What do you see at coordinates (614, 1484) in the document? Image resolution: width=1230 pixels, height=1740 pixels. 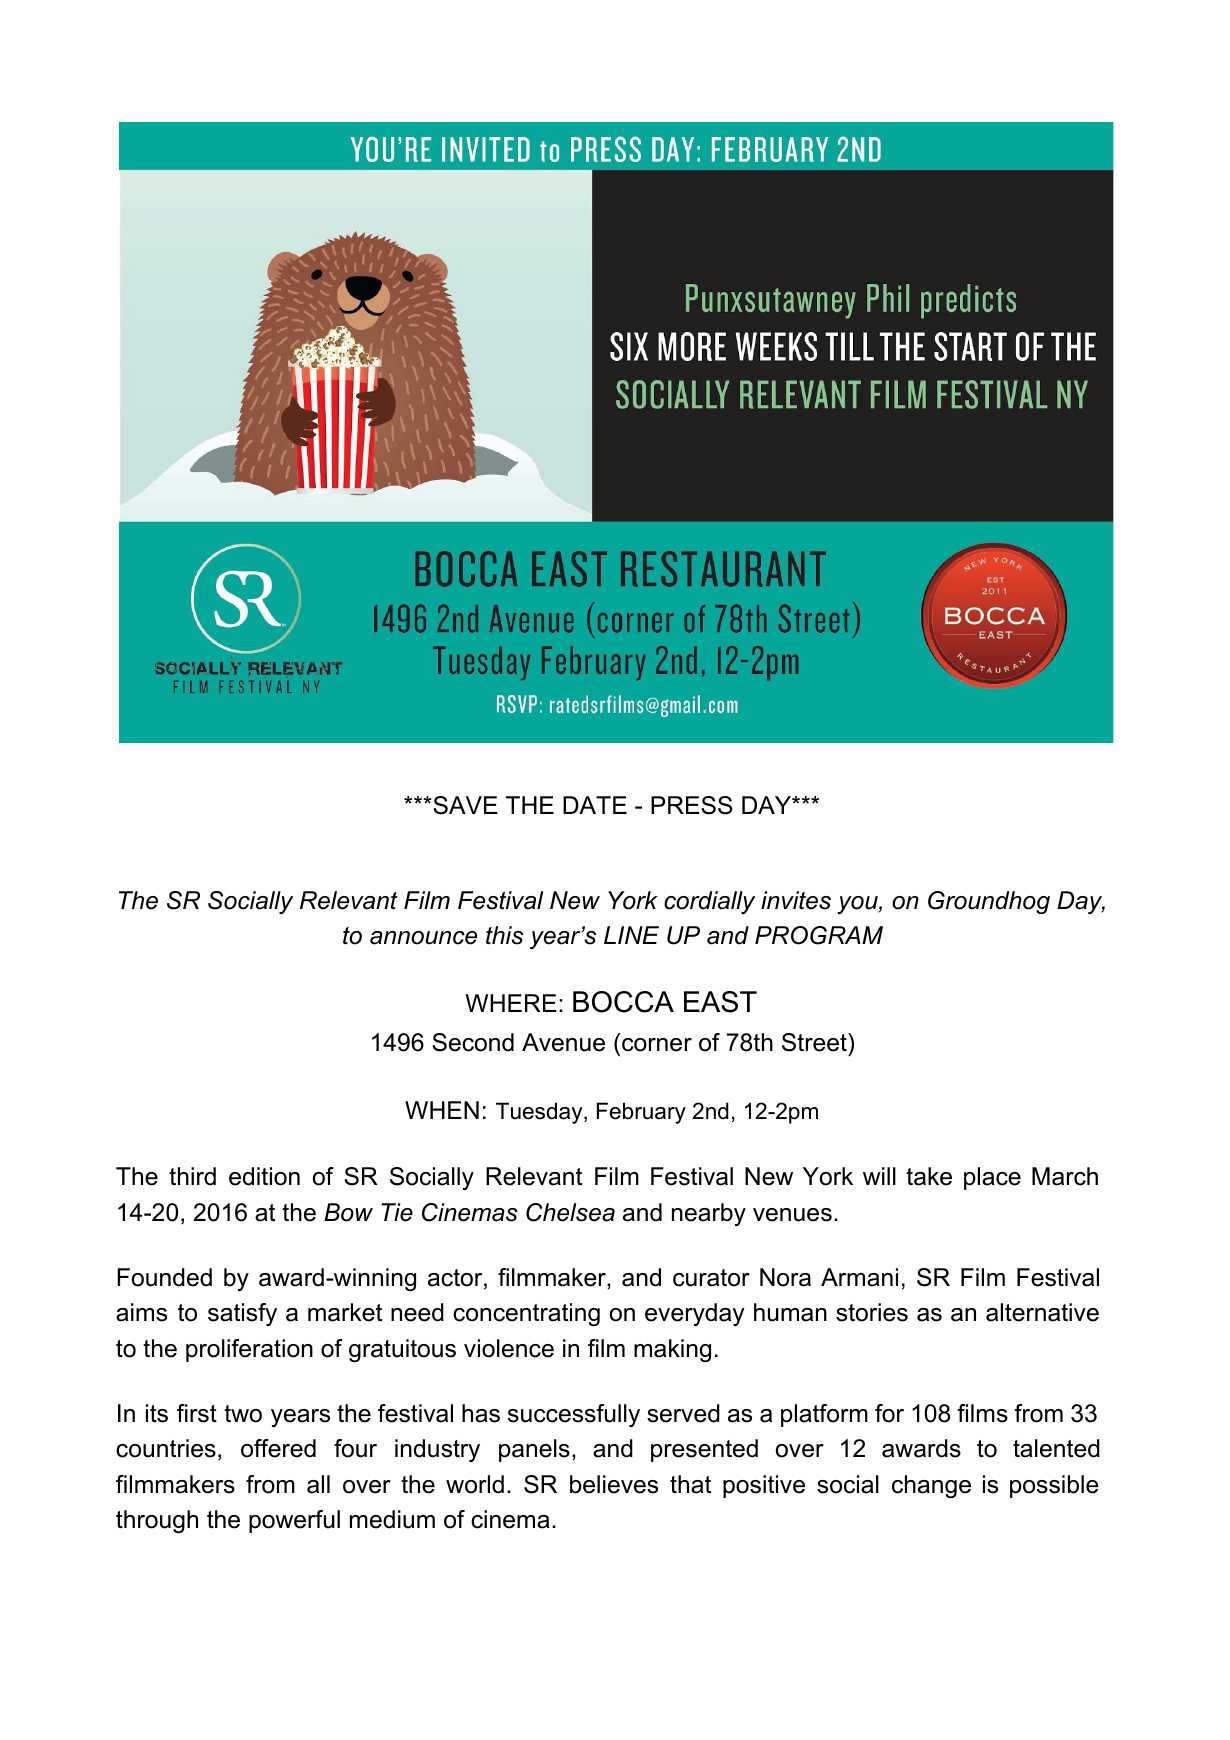 I see `believes` at bounding box center [614, 1484].
